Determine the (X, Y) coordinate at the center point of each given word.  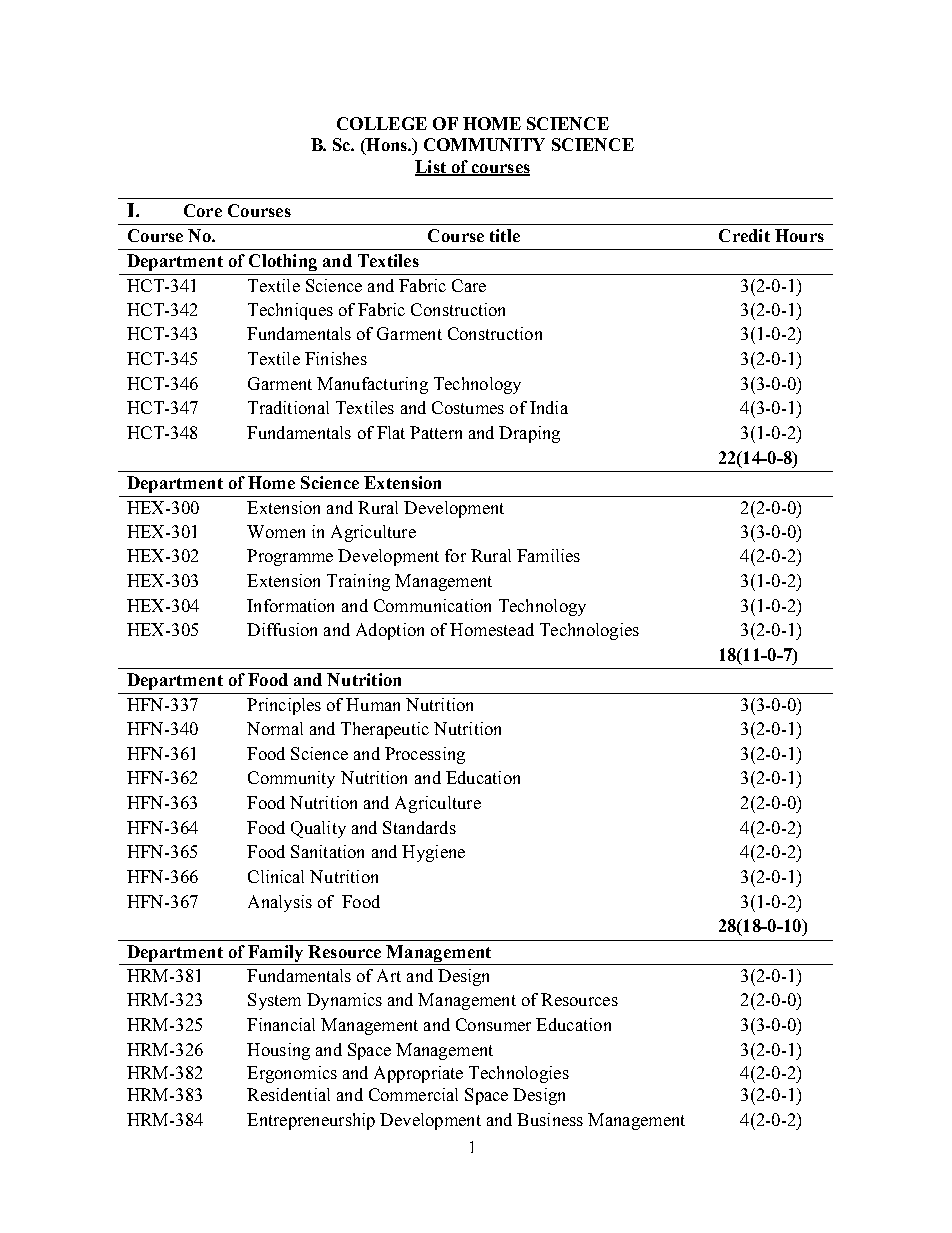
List (431, 167)
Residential (288, 1094)
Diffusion (282, 629)
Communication (432, 605)
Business (550, 1119)
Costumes (468, 407)
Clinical (276, 876)
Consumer (493, 1024)
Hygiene (433, 853)
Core (203, 210)
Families (548, 555)
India (549, 407)
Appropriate (418, 1074)
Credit (744, 235)
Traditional (288, 407)
